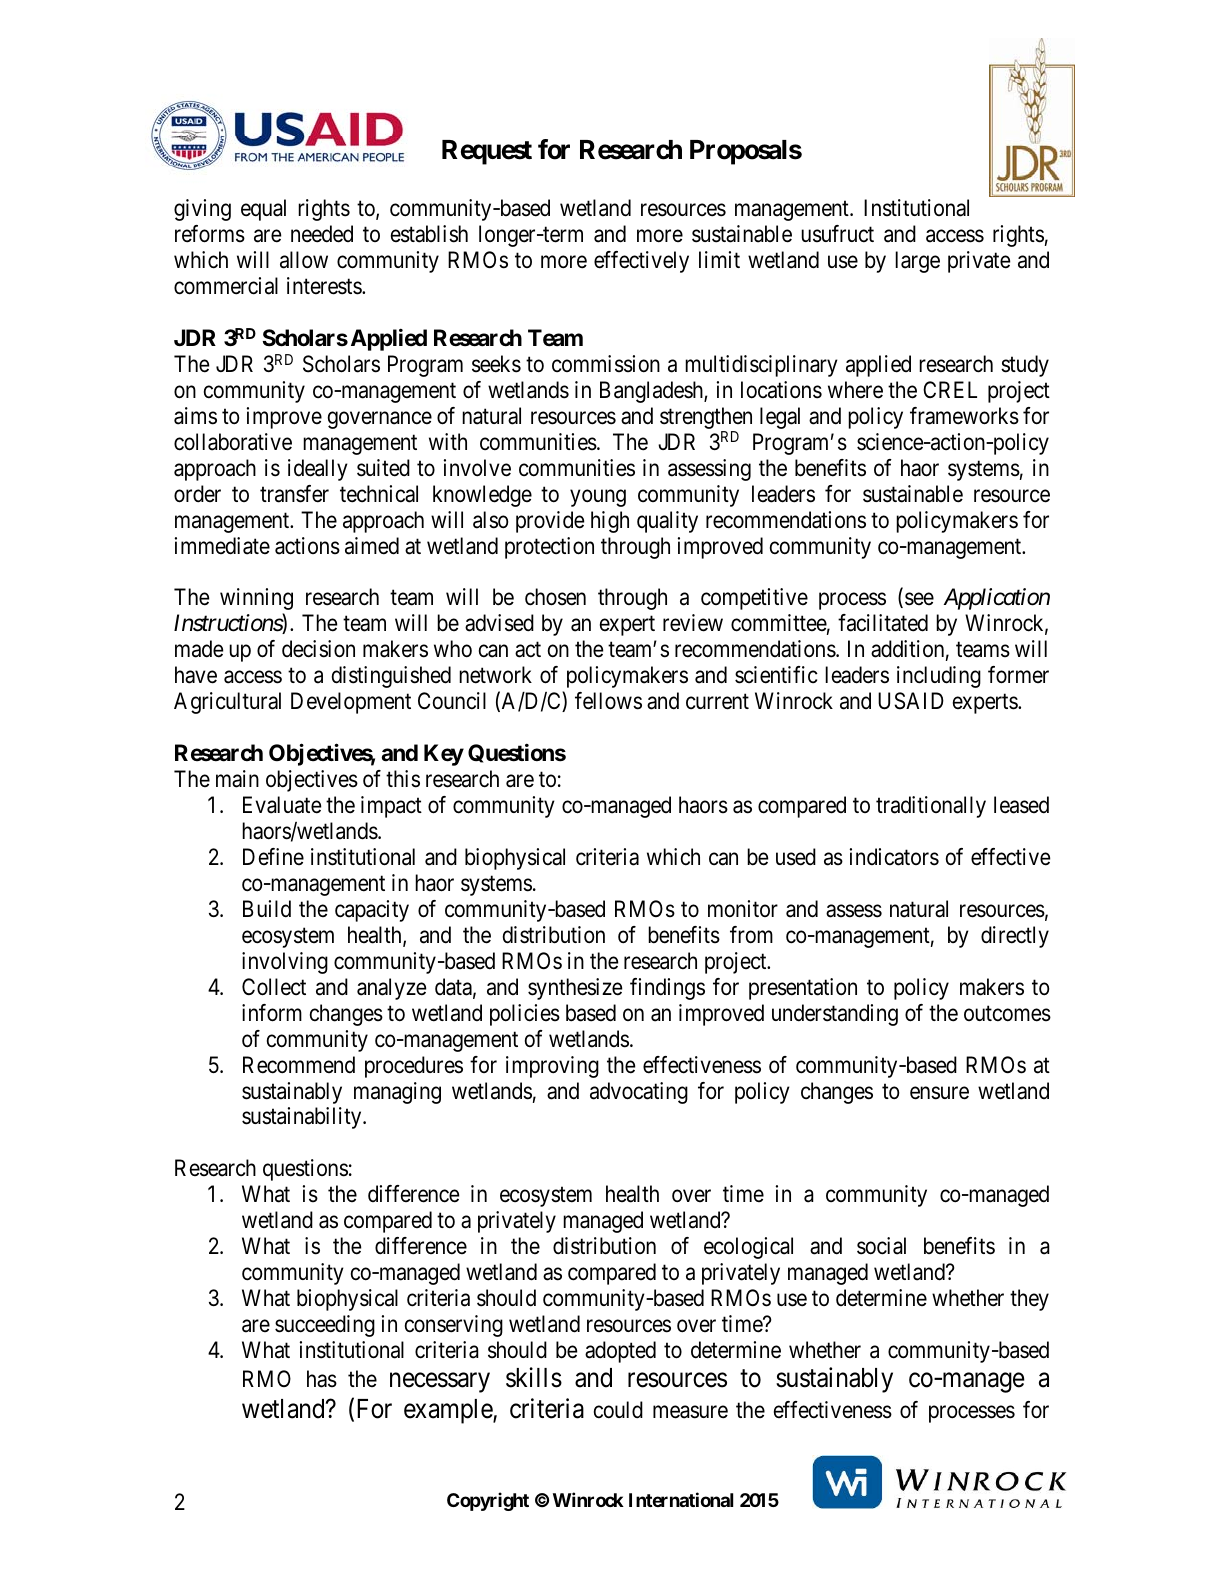 Image resolution: width=1223 pixels, height=1583 pixels. What do you see at coordinates (322, 1379) in the page?
I see `has` at bounding box center [322, 1379].
